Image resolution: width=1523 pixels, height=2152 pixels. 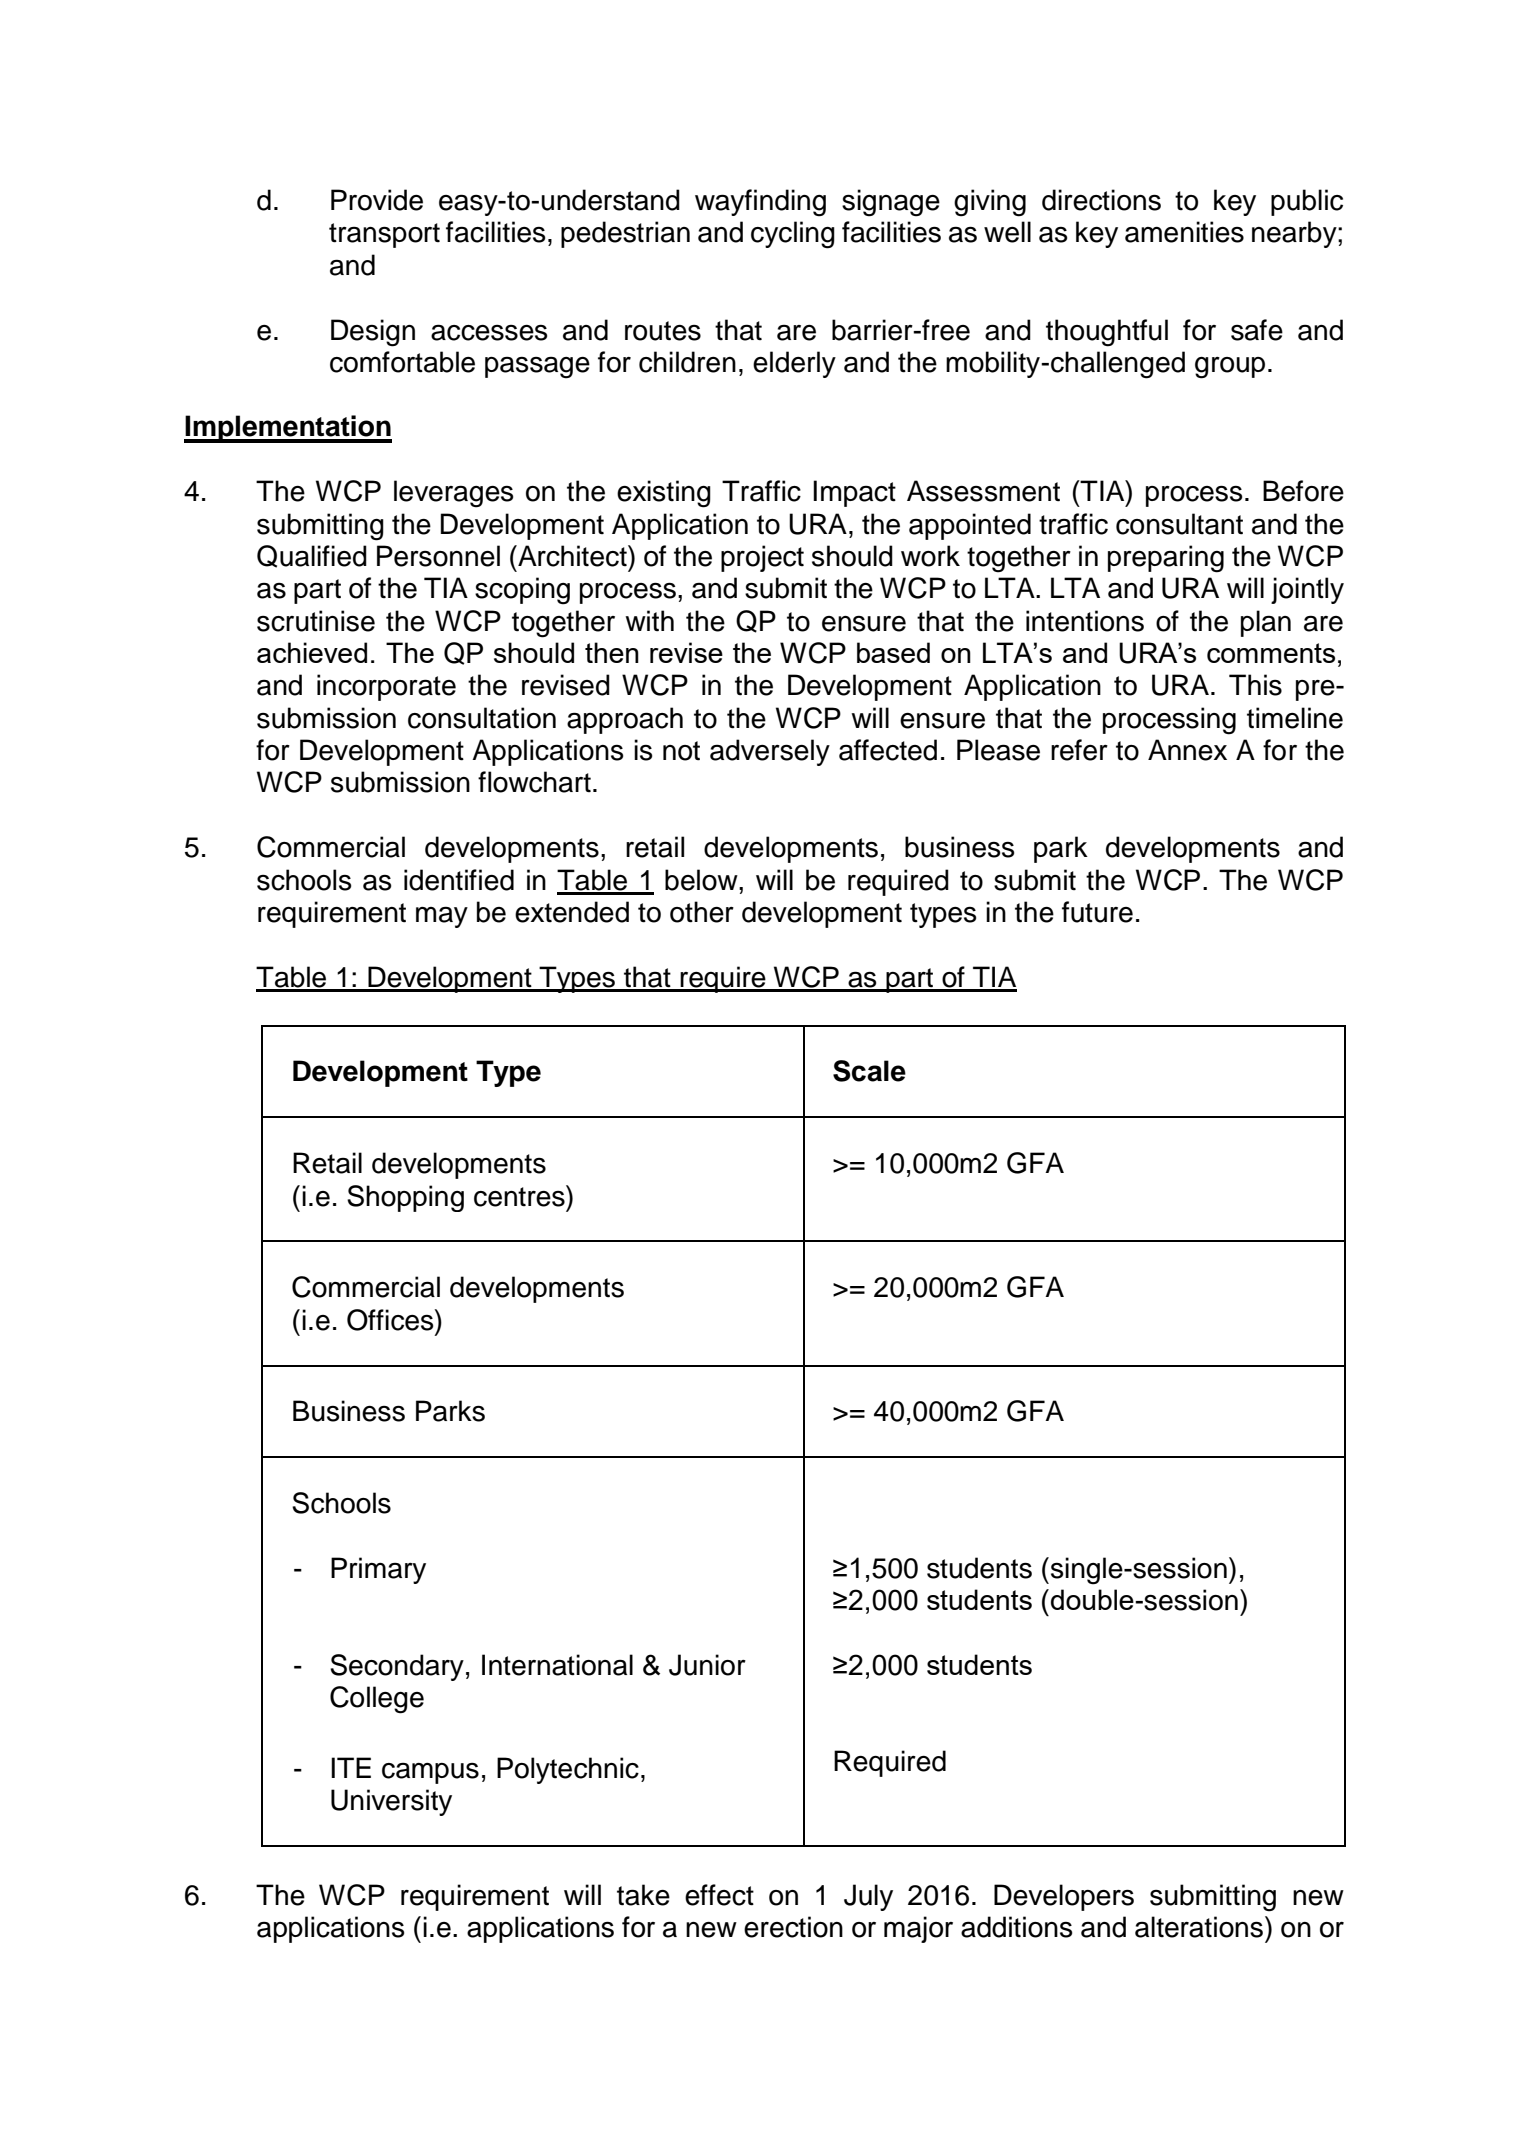 I want to click on Developers, so click(x=1064, y=1897).
